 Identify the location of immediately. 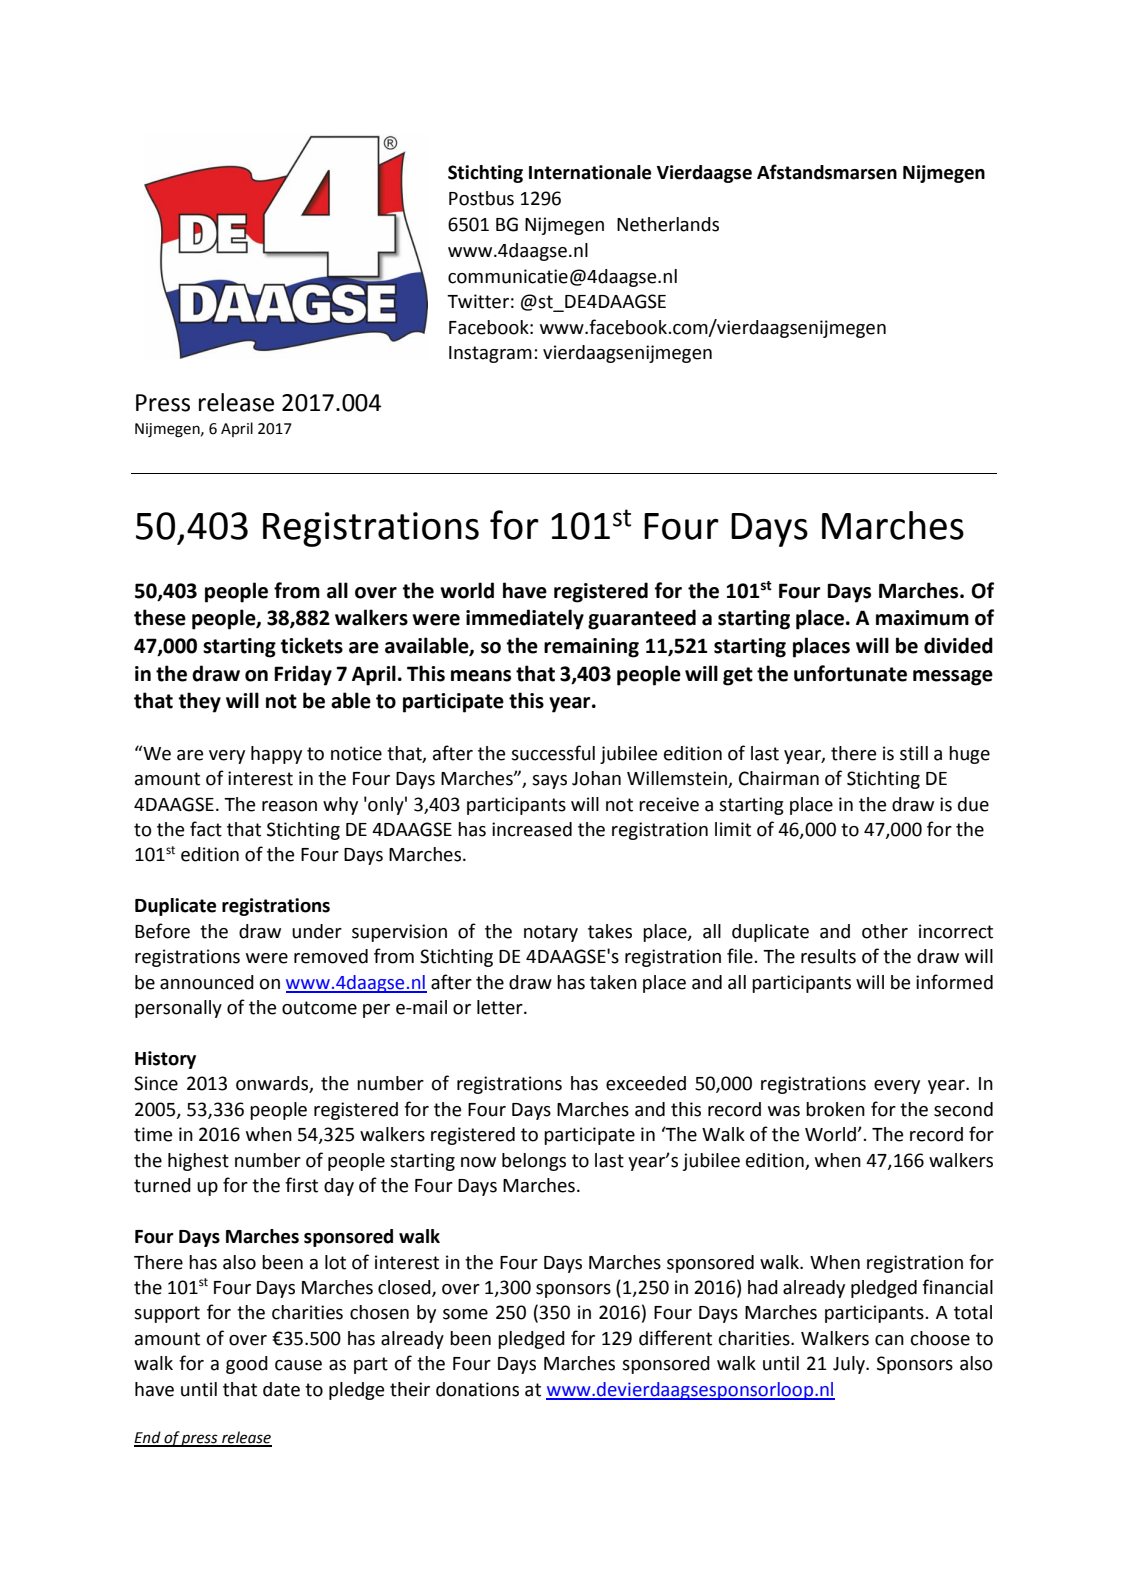
(525, 619).
